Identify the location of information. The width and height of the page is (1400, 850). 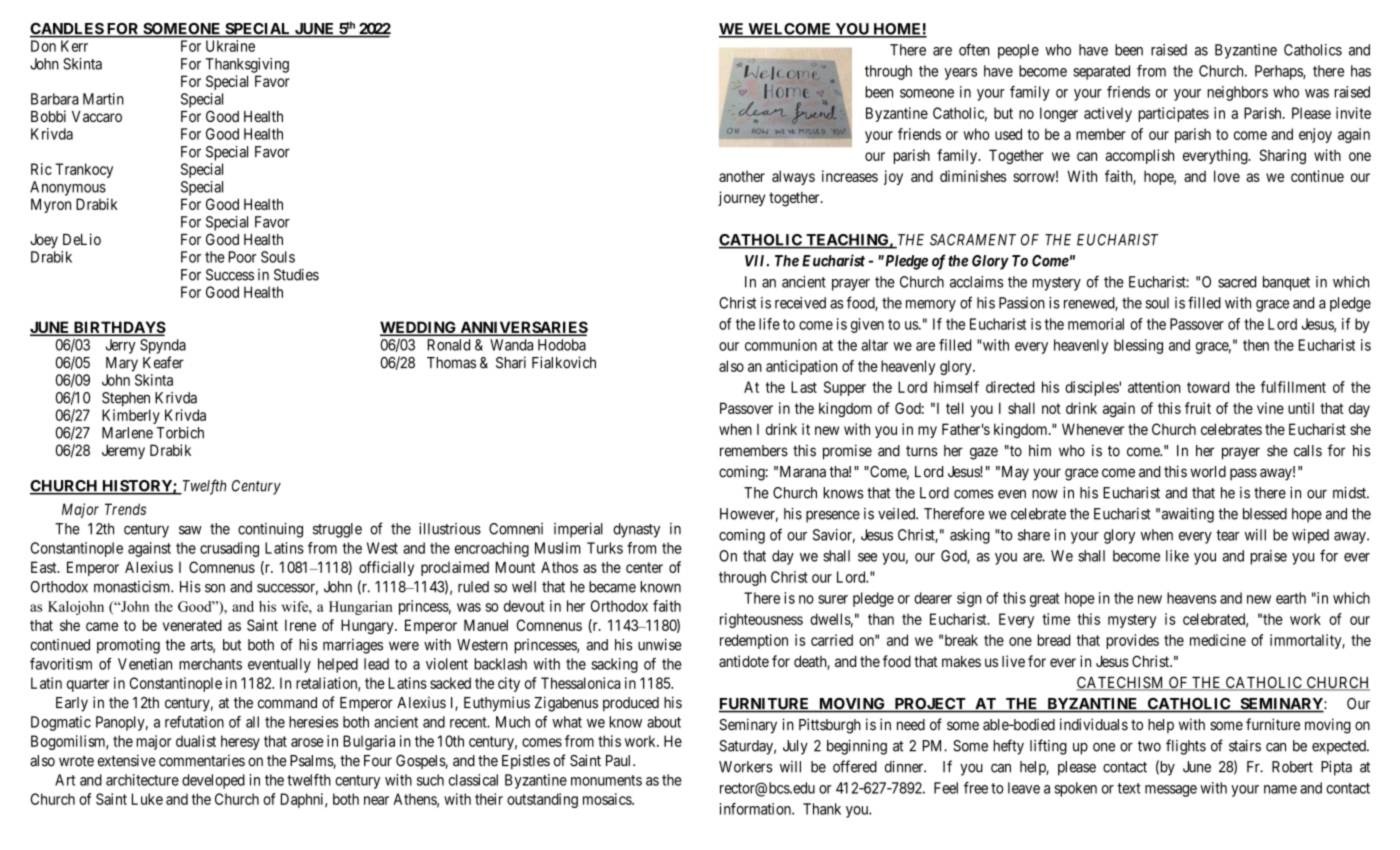
(756, 809).
